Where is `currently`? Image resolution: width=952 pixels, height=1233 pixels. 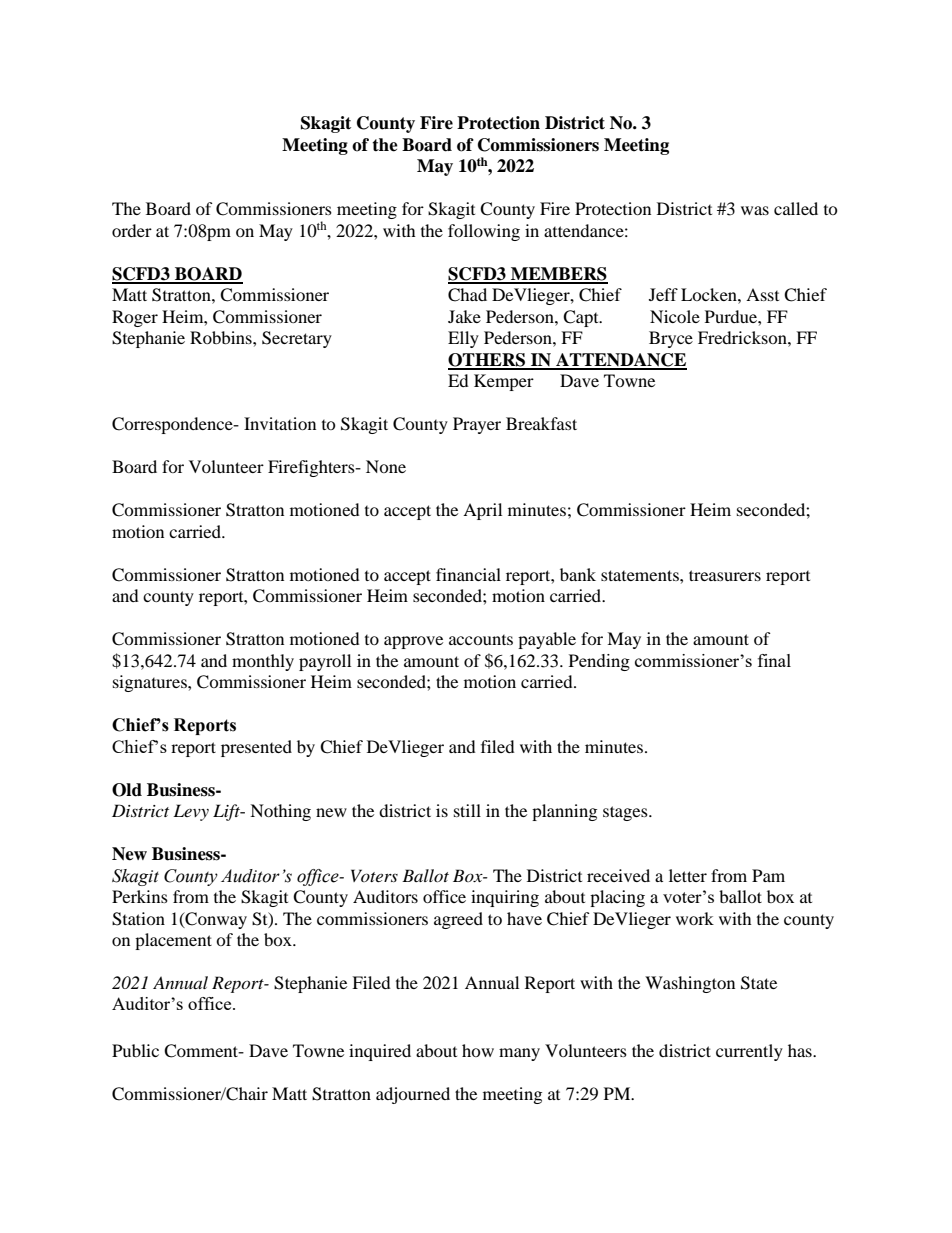
currently is located at coordinates (749, 1052).
